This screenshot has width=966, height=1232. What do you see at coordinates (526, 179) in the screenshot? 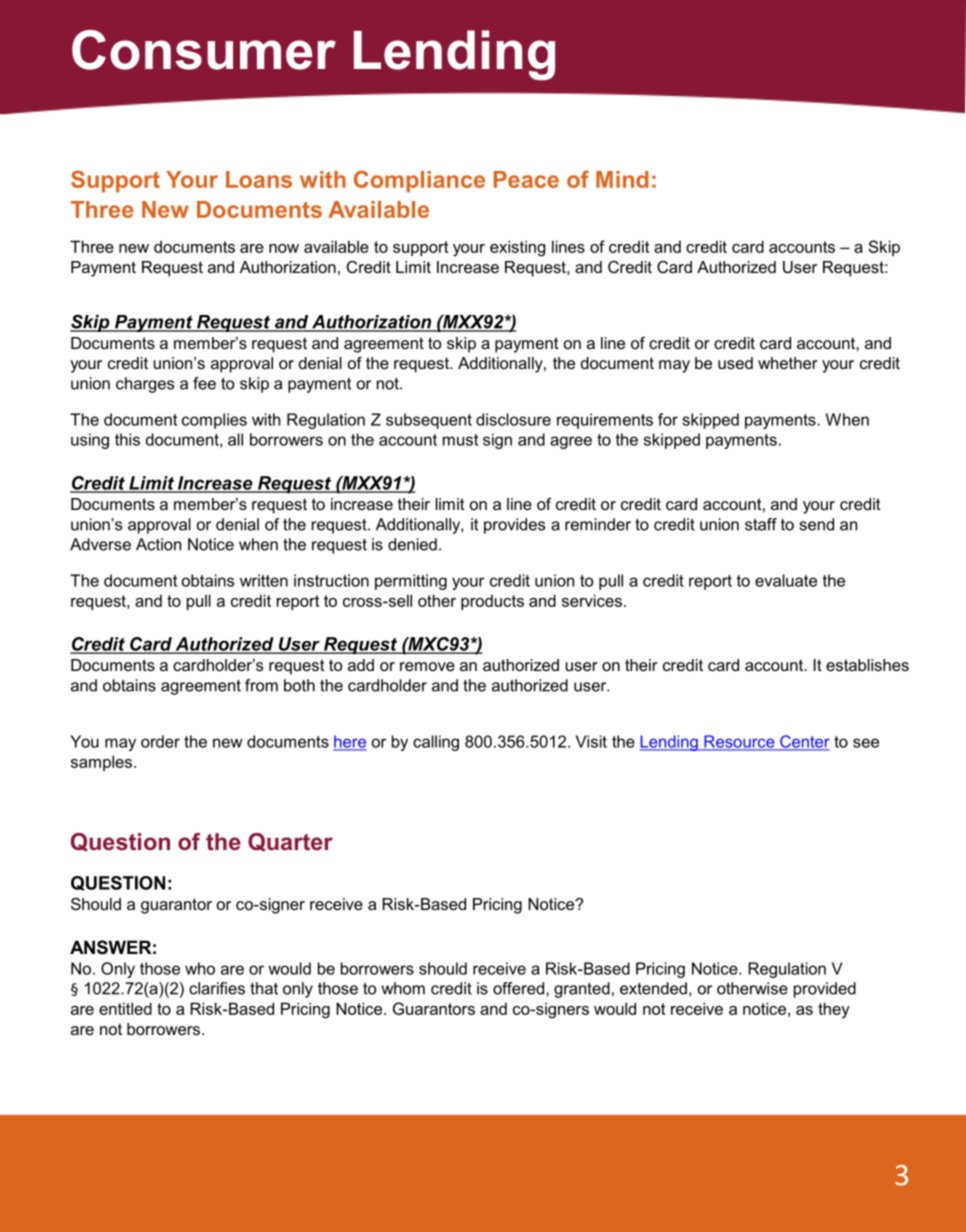
I see `Peace` at bounding box center [526, 179].
